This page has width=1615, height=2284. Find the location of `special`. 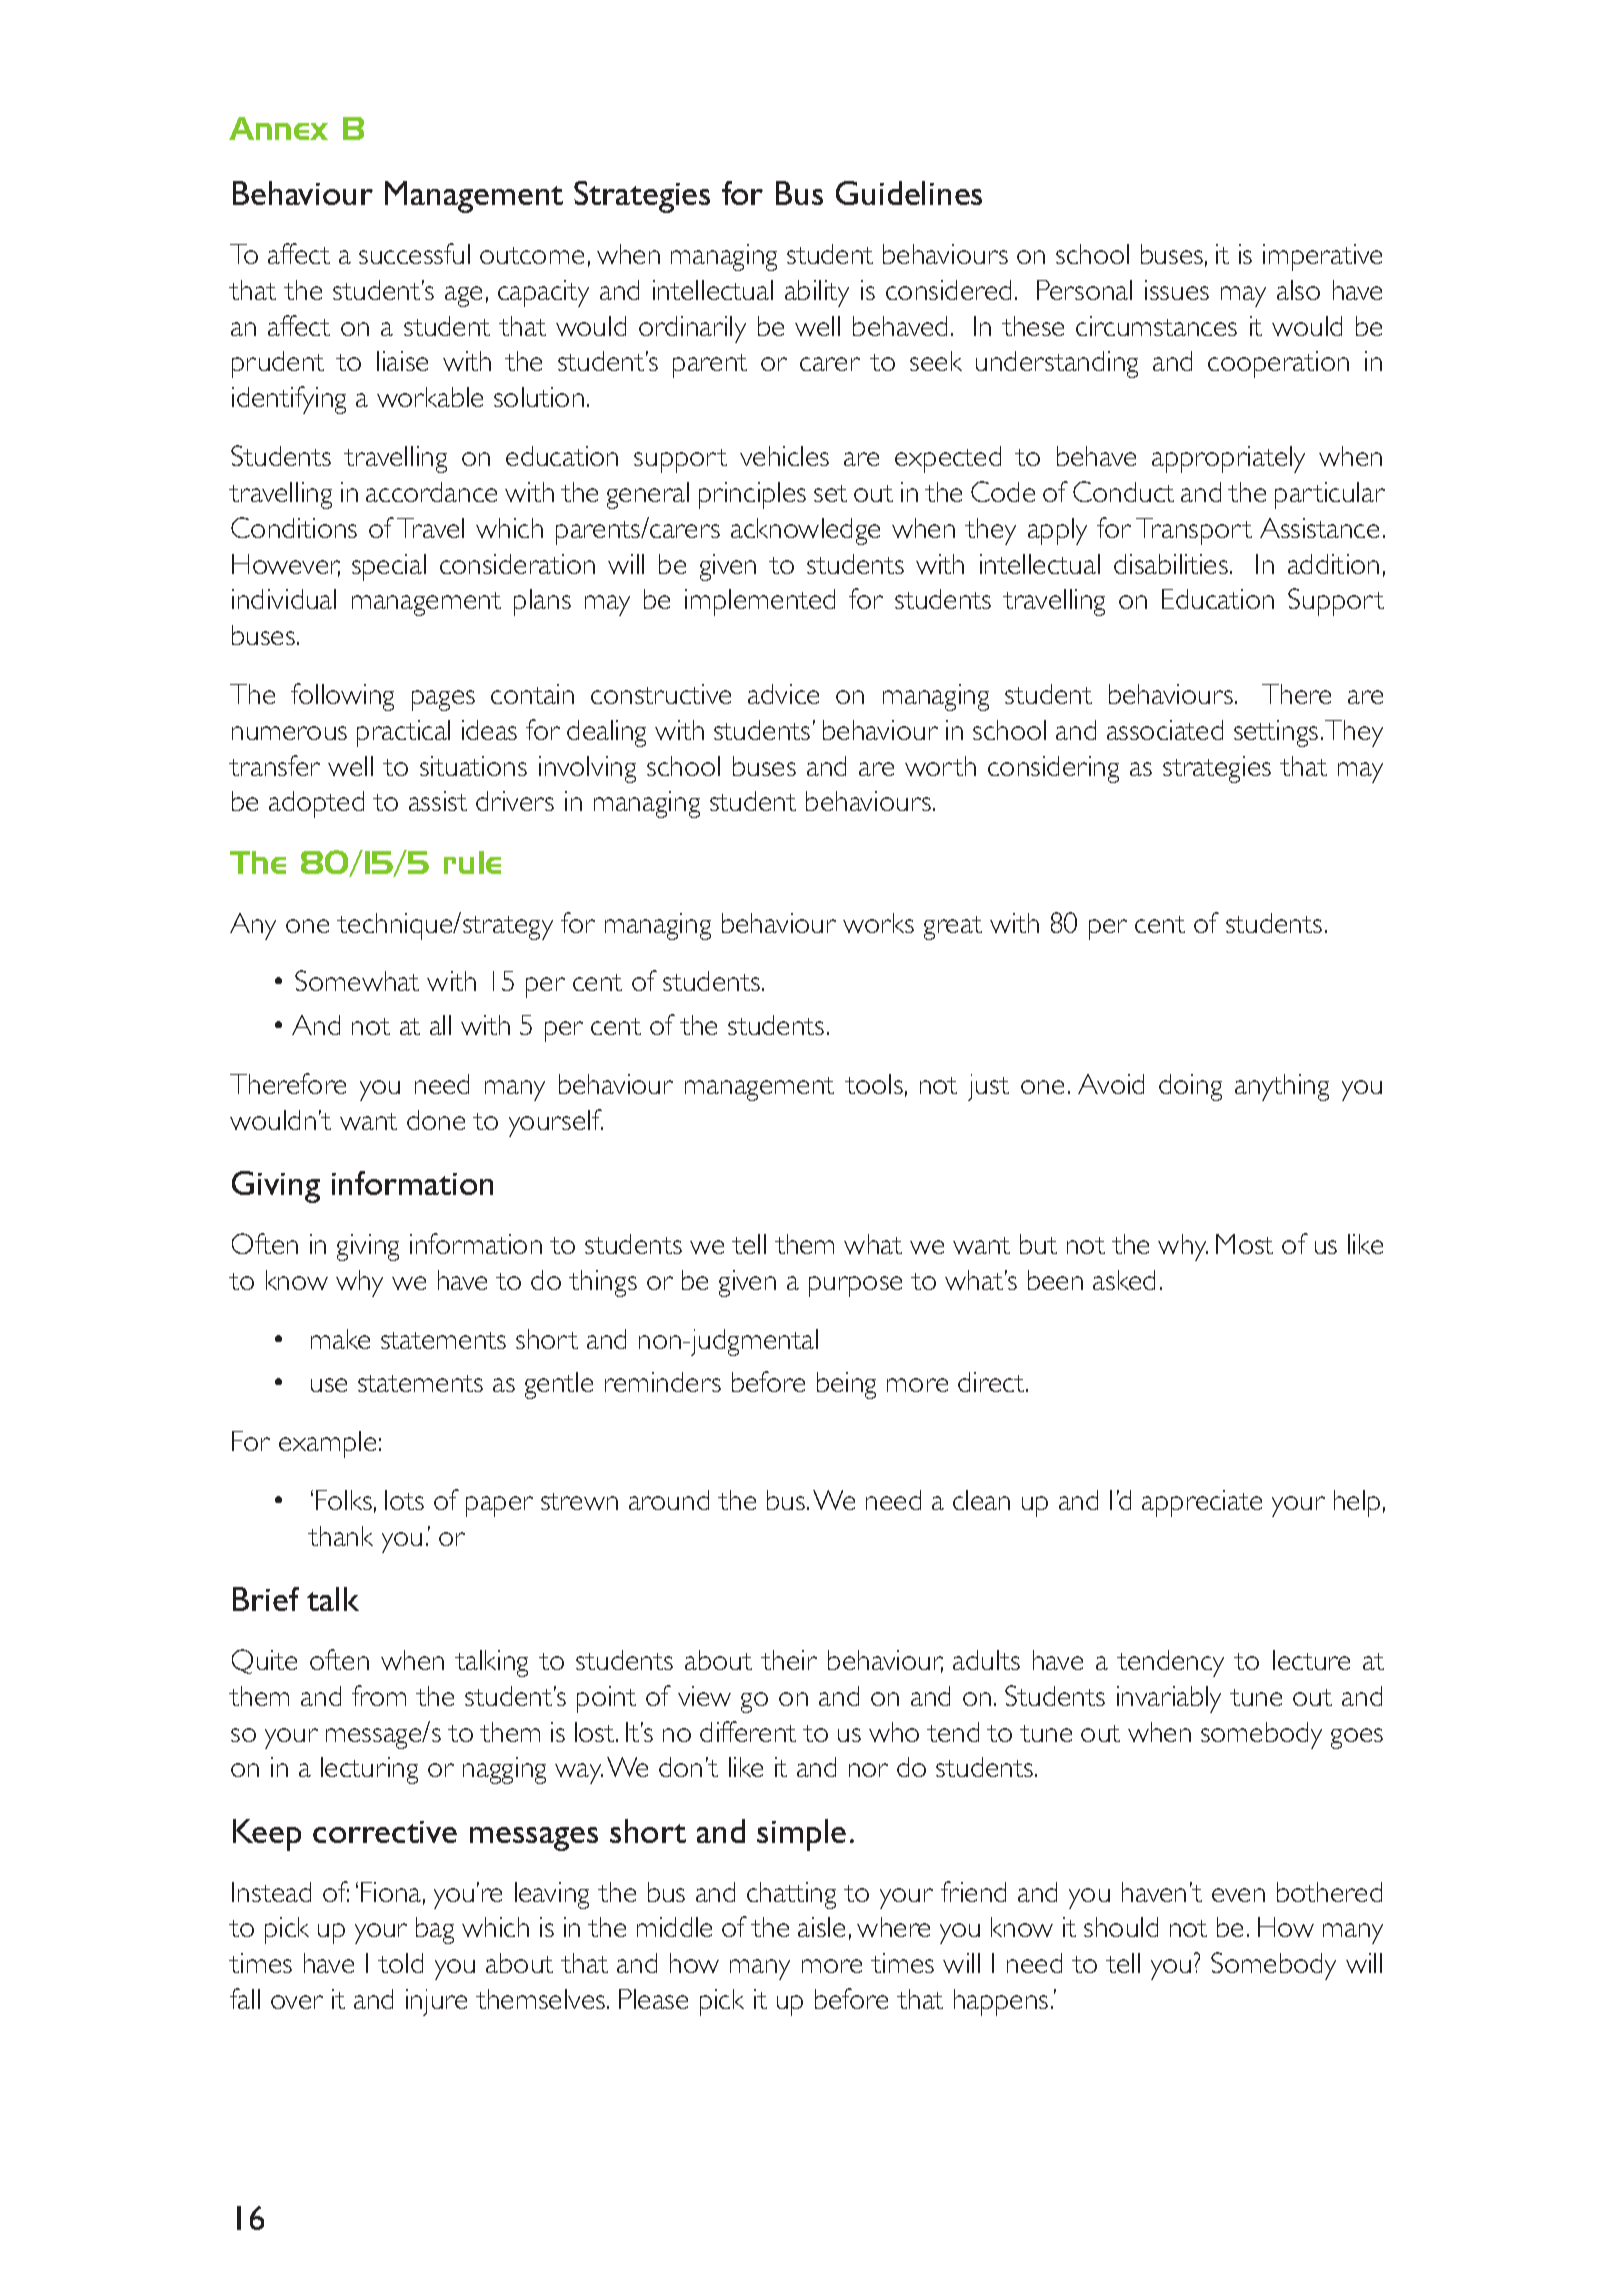

special is located at coordinates (389, 567).
